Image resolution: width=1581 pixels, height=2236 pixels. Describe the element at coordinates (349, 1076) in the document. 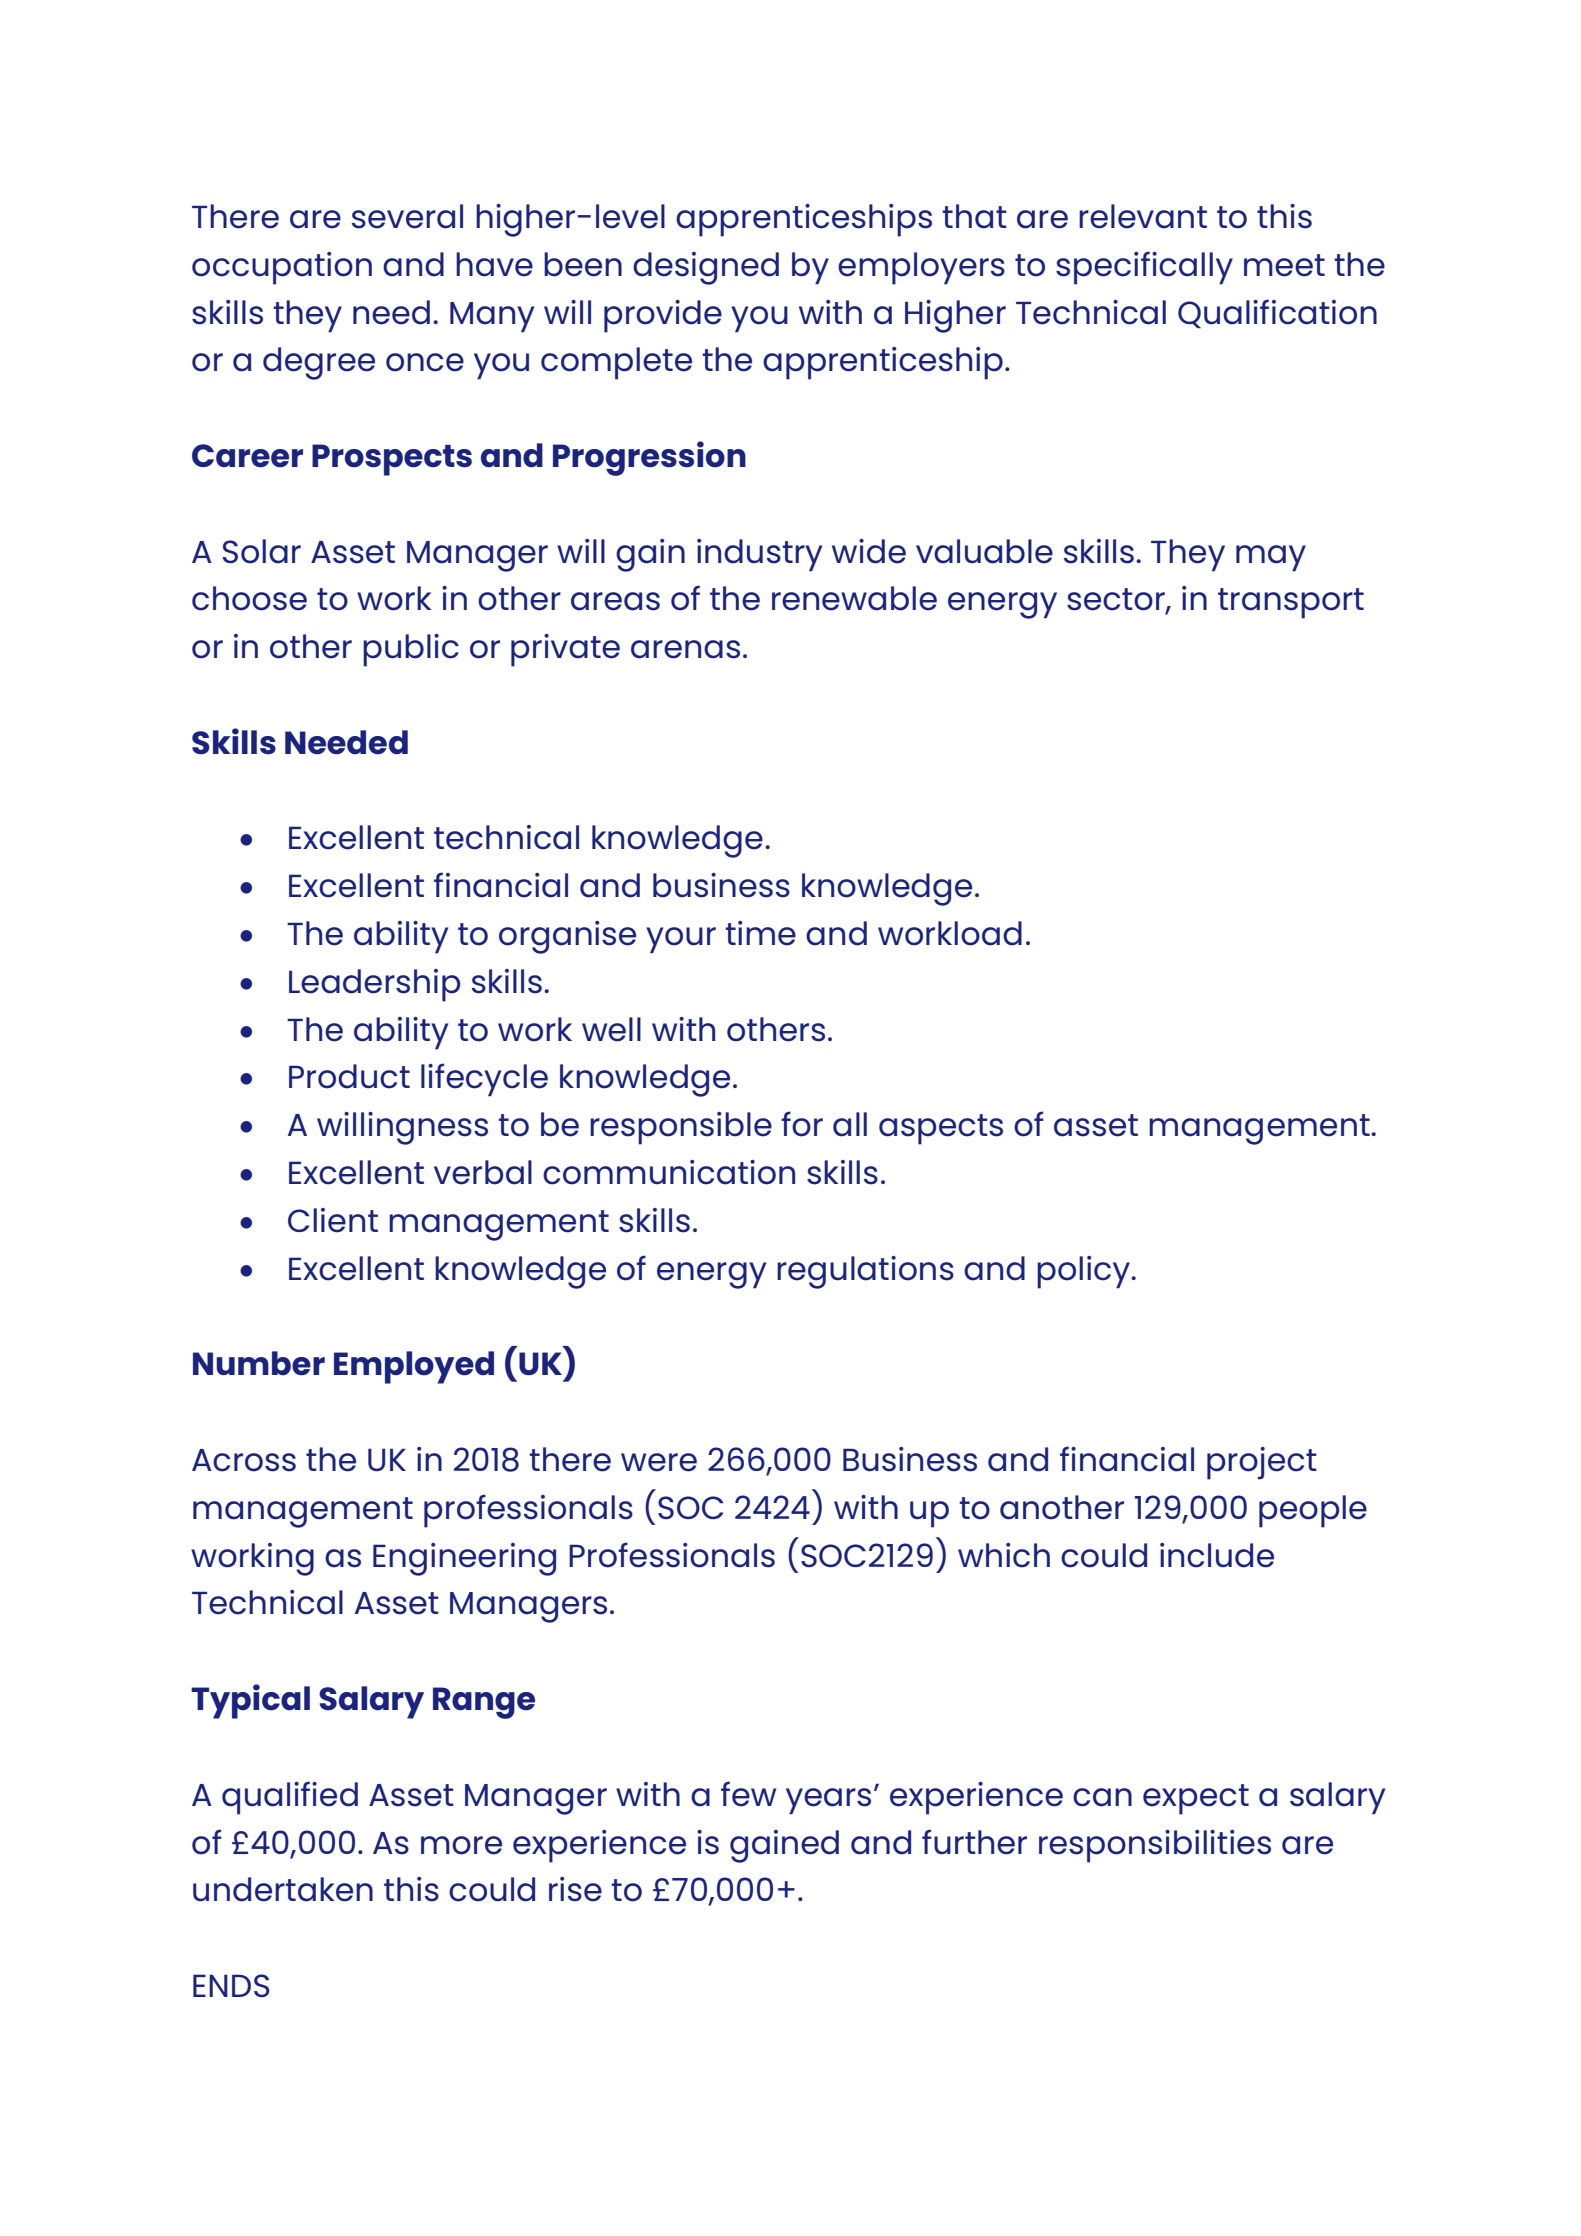

I see `Product` at that location.
